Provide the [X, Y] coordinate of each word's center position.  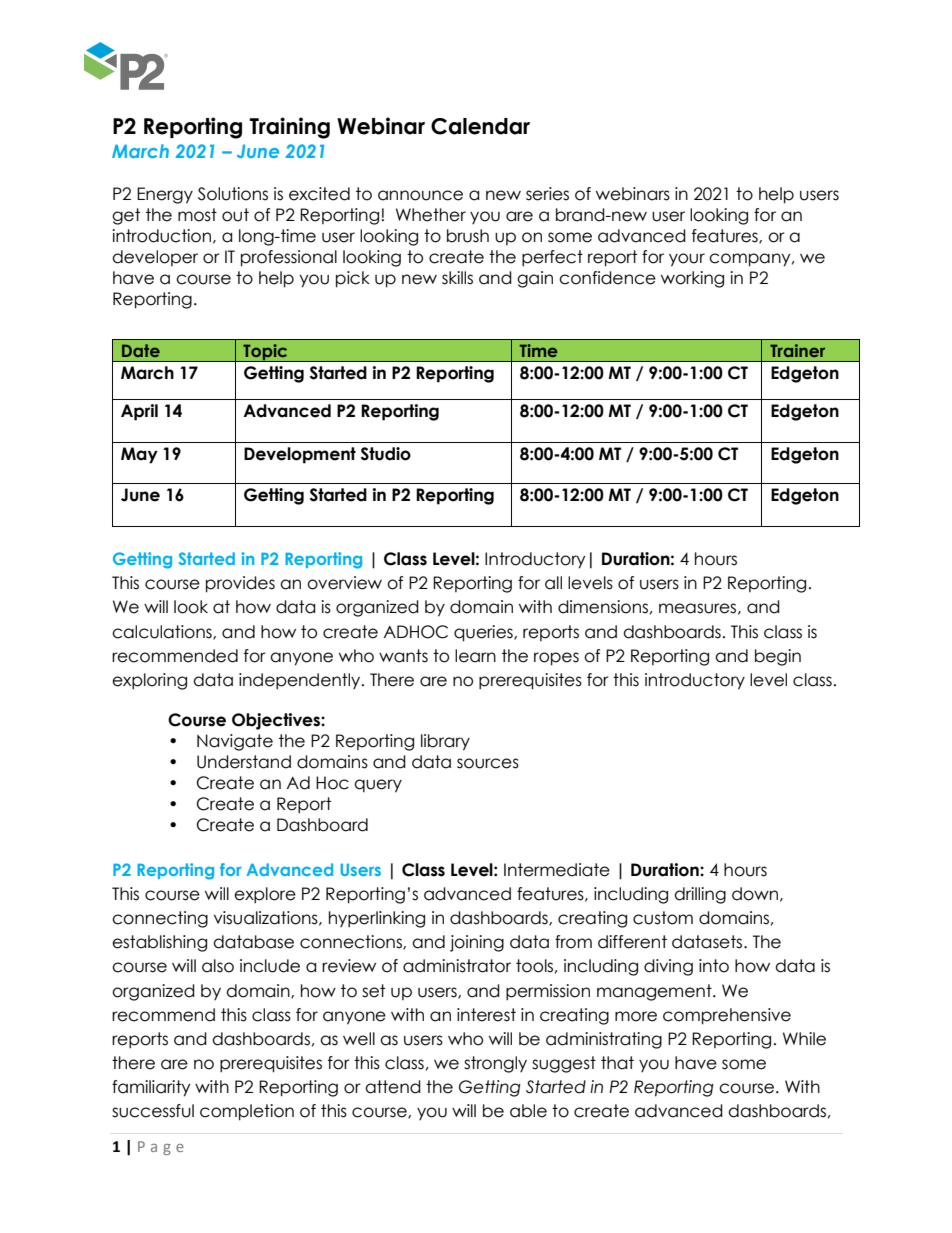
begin [778, 657]
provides [240, 584]
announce [420, 195]
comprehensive [727, 1016]
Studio [386, 454]
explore [265, 895]
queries [484, 633]
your [687, 260]
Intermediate [557, 870]
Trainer [797, 350]
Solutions [233, 194]
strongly [495, 1064]
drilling [700, 895]
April [139, 412]
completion [247, 1112]
